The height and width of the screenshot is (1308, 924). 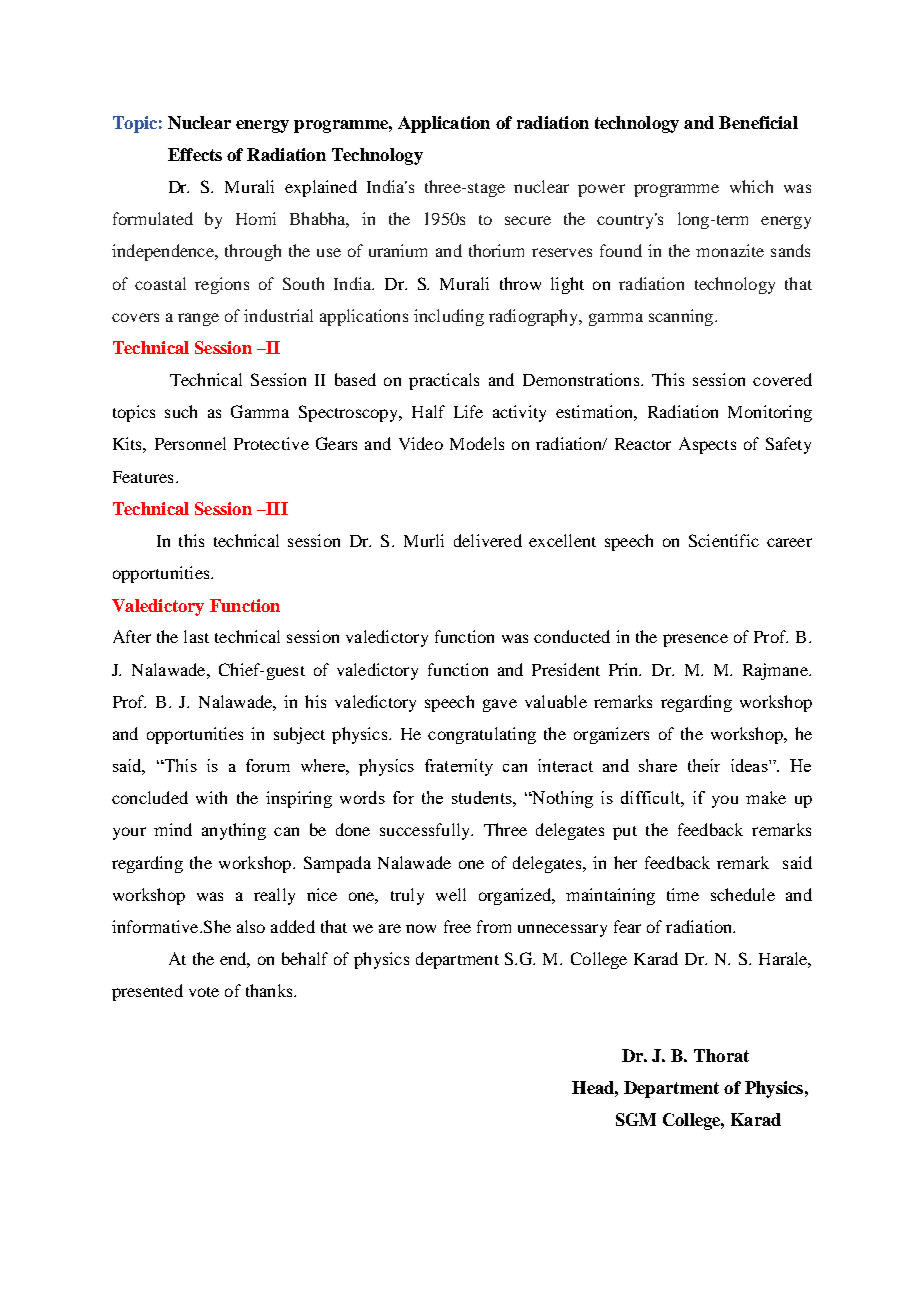 I want to click on SGM, so click(x=636, y=1119).
